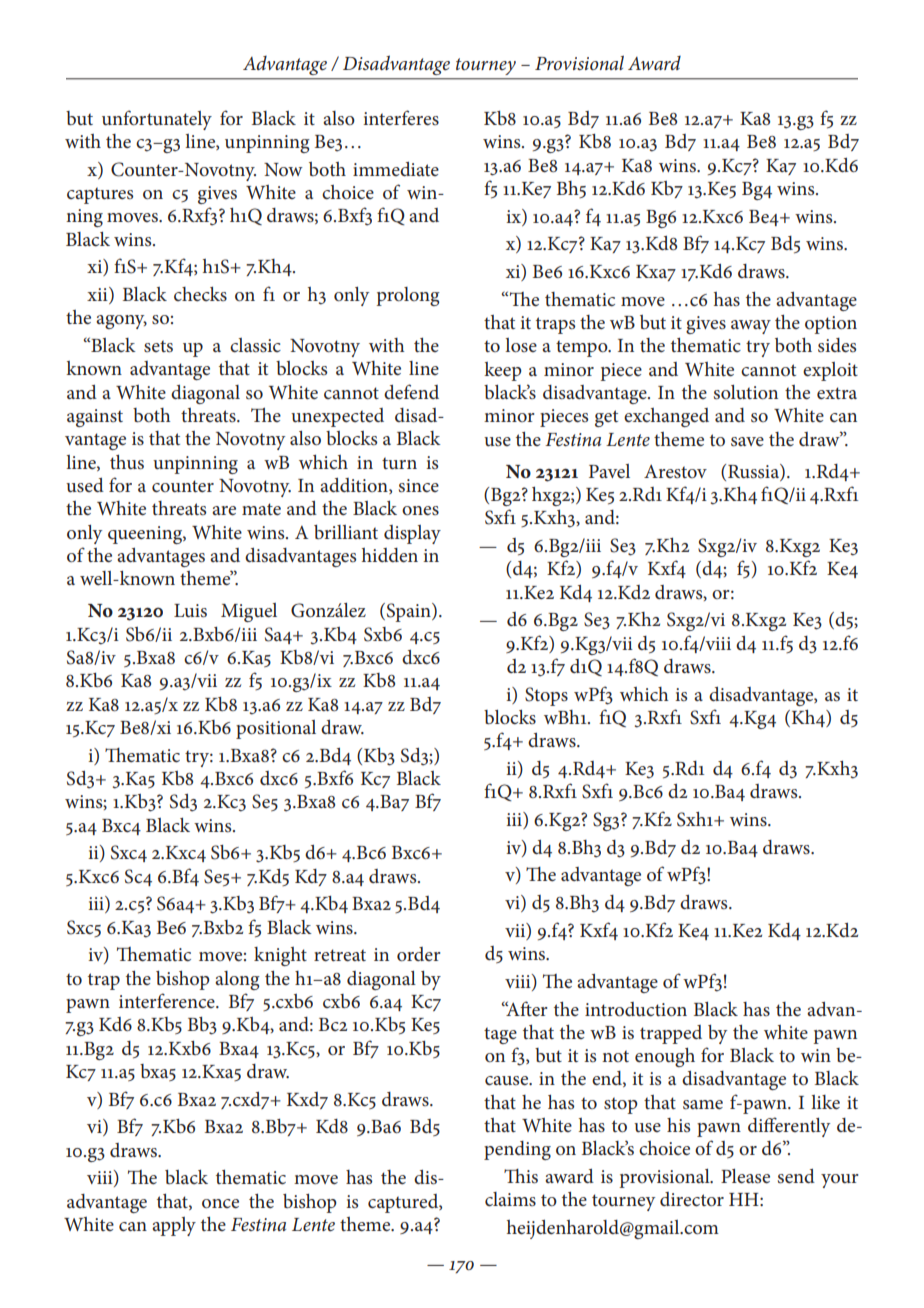 Image resolution: width=924 pixels, height=1308 pixels. Describe the element at coordinates (609, 471) in the image. I see `Pavel` at that location.
